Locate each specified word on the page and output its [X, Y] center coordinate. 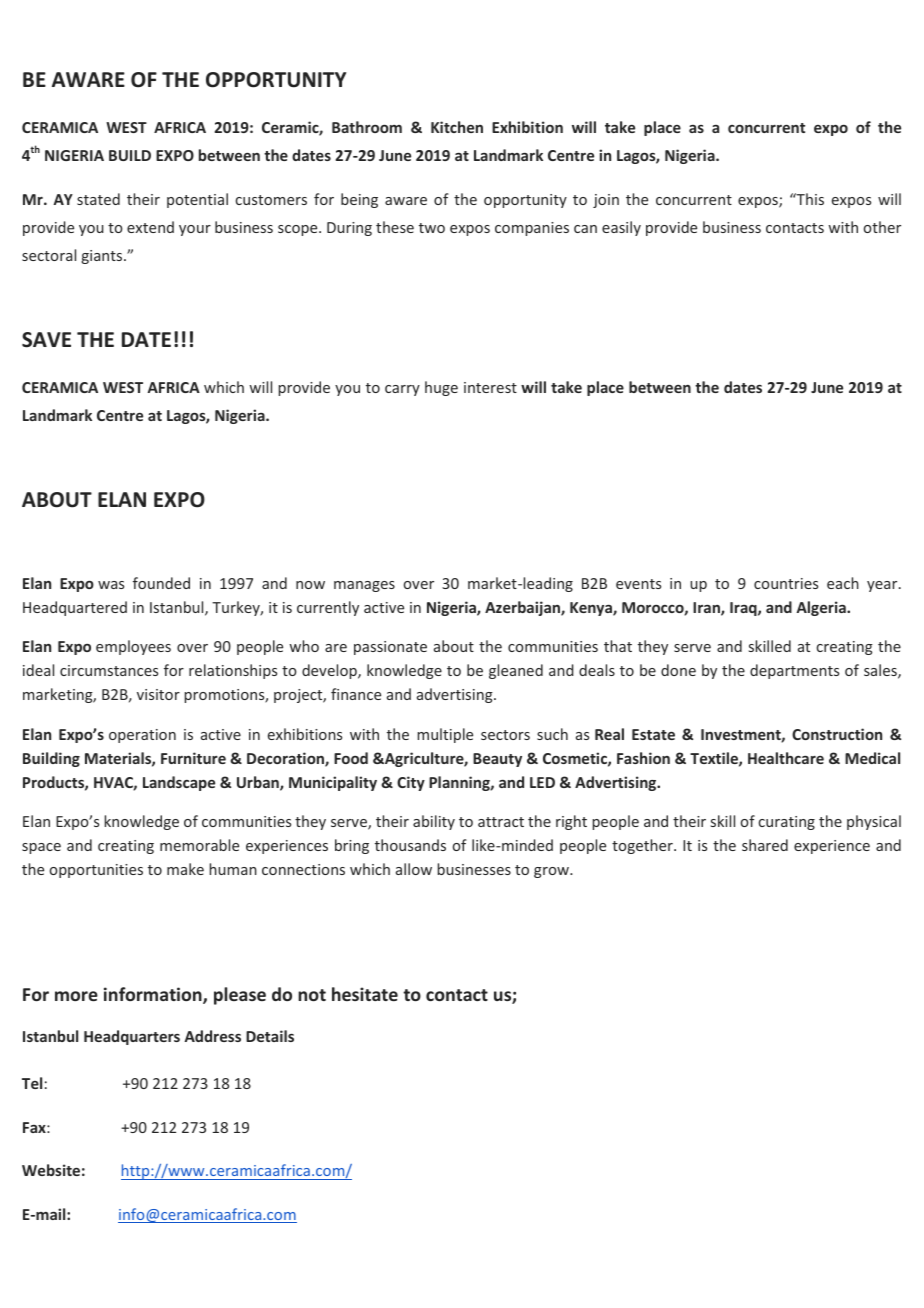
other [882, 227]
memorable [199, 845]
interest [490, 387]
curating [787, 823]
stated [98, 199]
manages [364, 586]
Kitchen [457, 127]
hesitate [365, 994]
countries [786, 583]
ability [434, 822]
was [111, 585]
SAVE [46, 340]
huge [441, 388]
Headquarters [132, 1037]
